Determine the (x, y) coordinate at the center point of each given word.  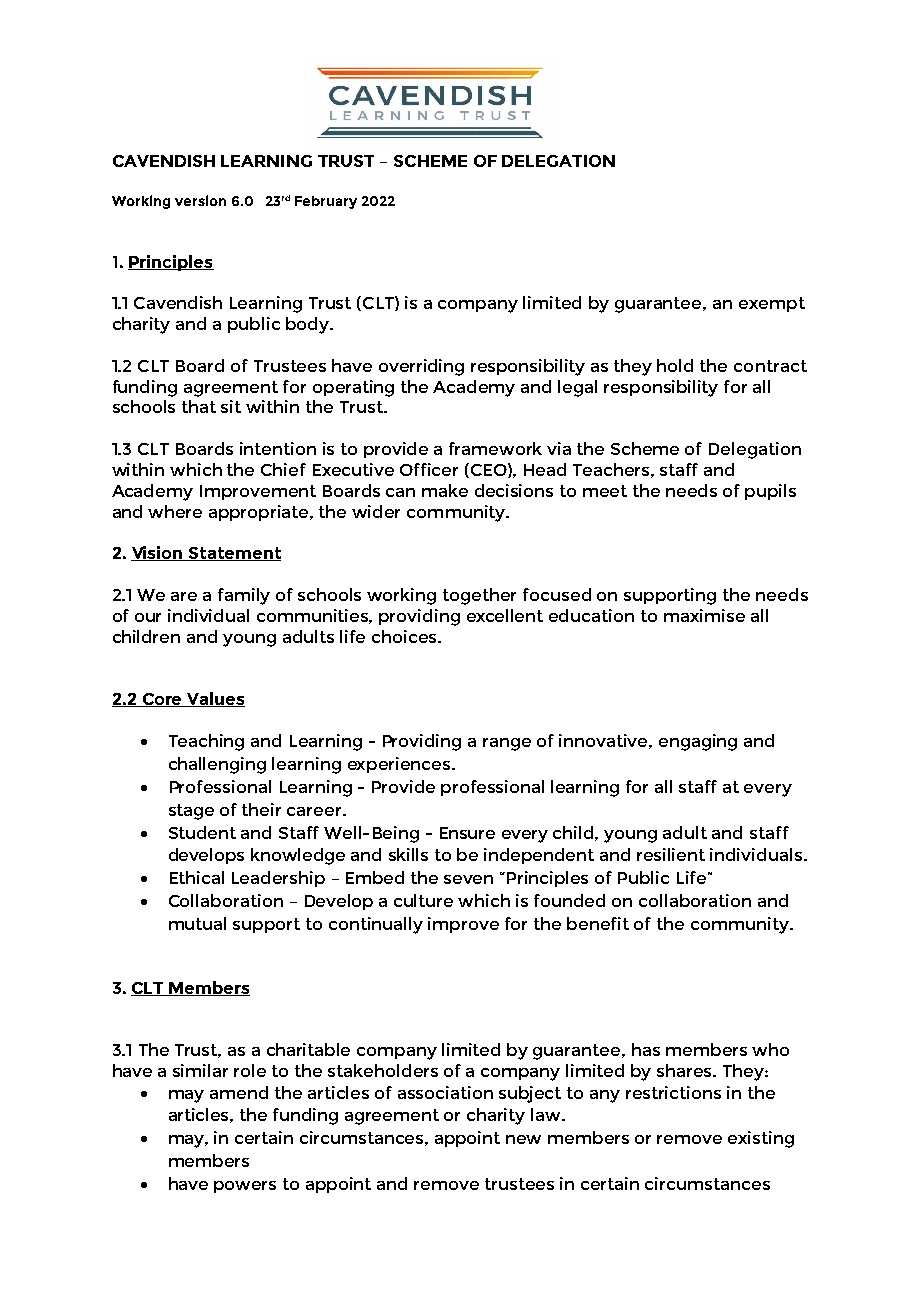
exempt (772, 304)
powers (245, 1187)
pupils (770, 492)
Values (215, 699)
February (326, 202)
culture (423, 900)
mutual (197, 923)
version (200, 200)
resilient (671, 854)
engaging (698, 742)
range (507, 744)
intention (278, 448)
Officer (429, 469)
